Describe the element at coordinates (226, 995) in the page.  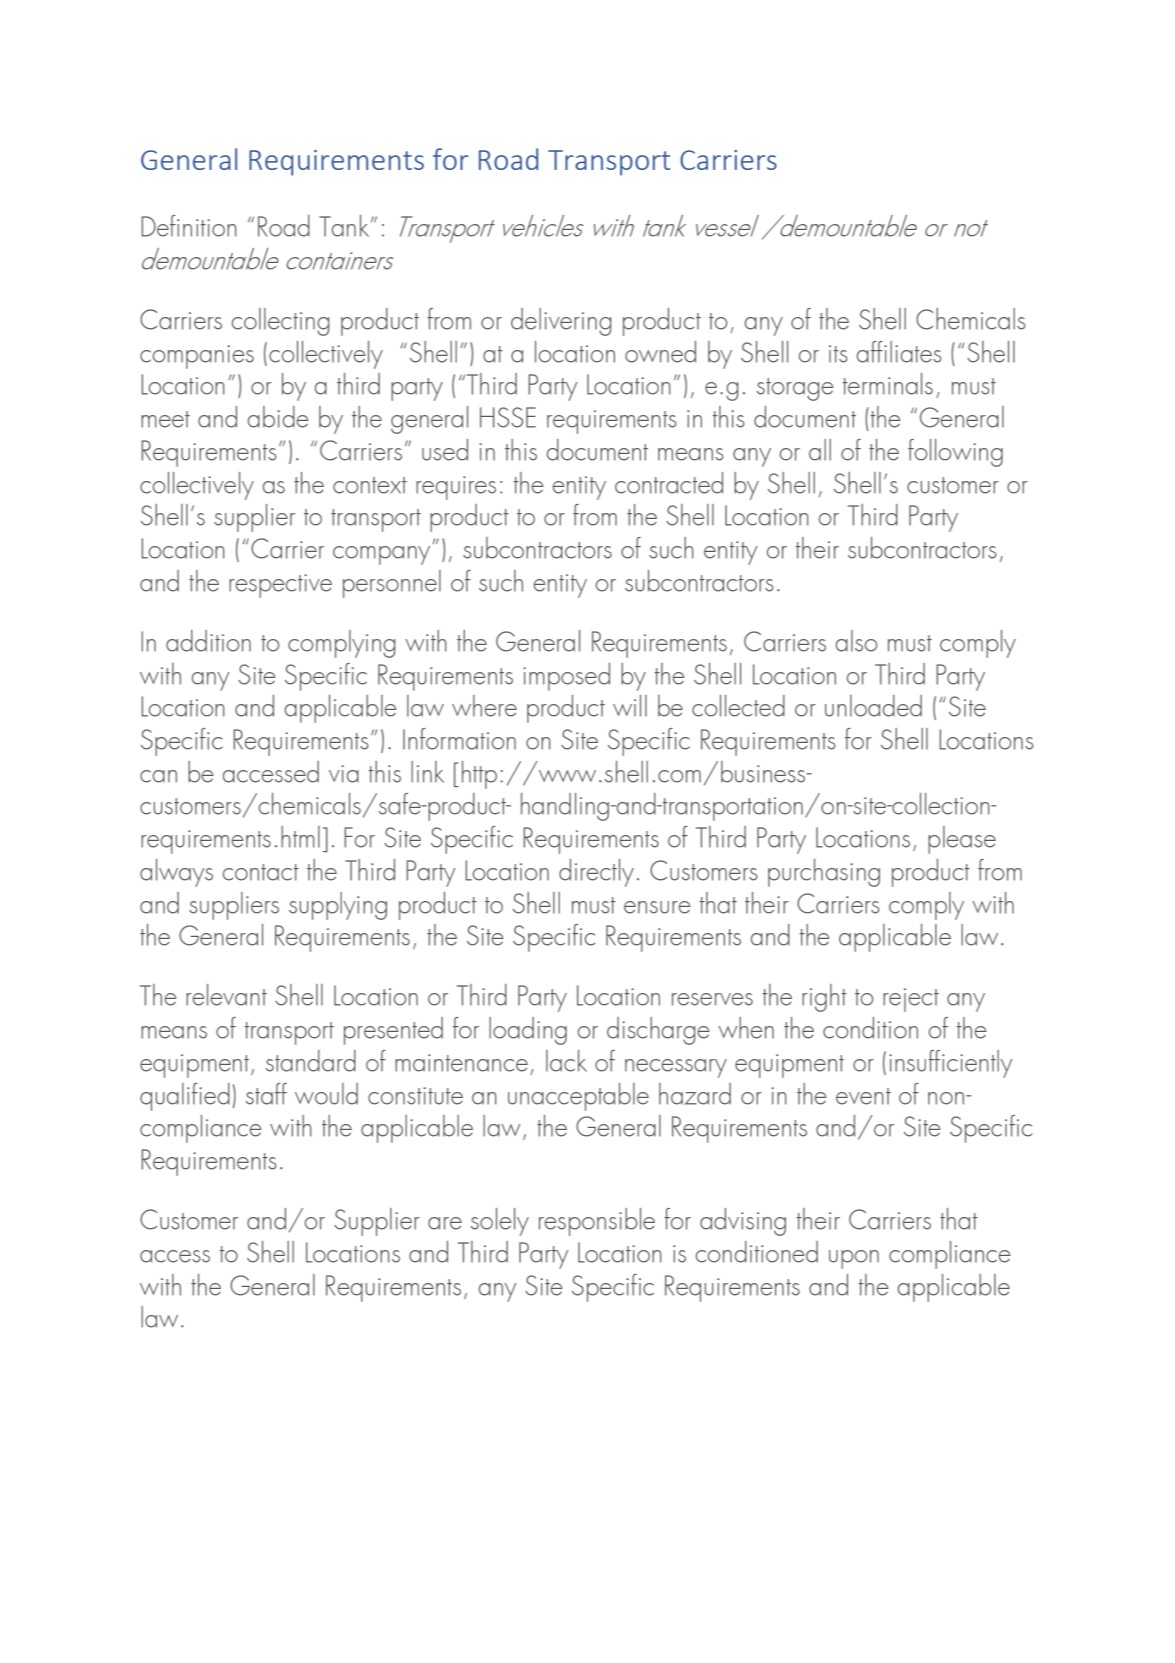
I see `relevant` at that location.
